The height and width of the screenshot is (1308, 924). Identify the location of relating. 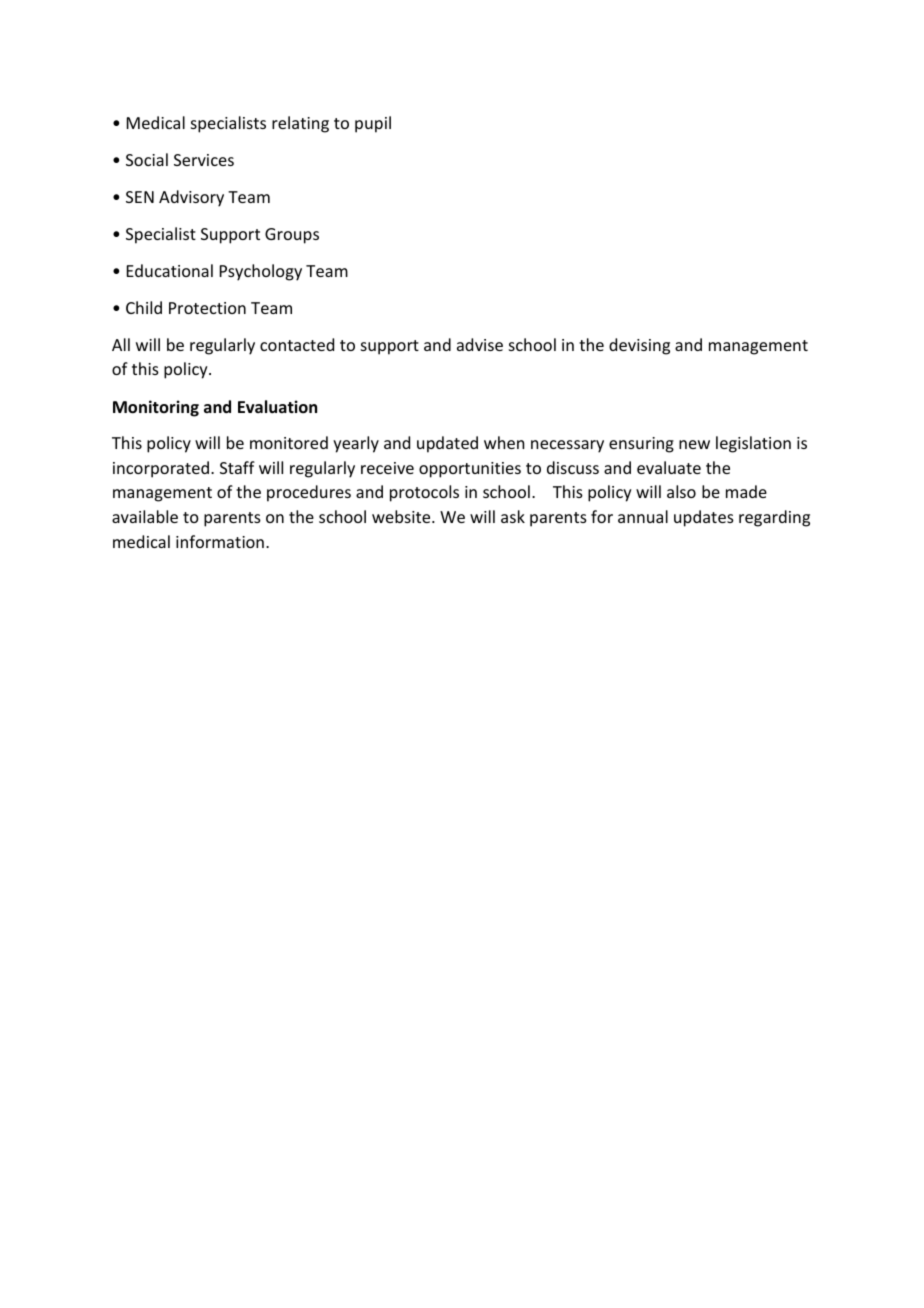
(300, 124).
